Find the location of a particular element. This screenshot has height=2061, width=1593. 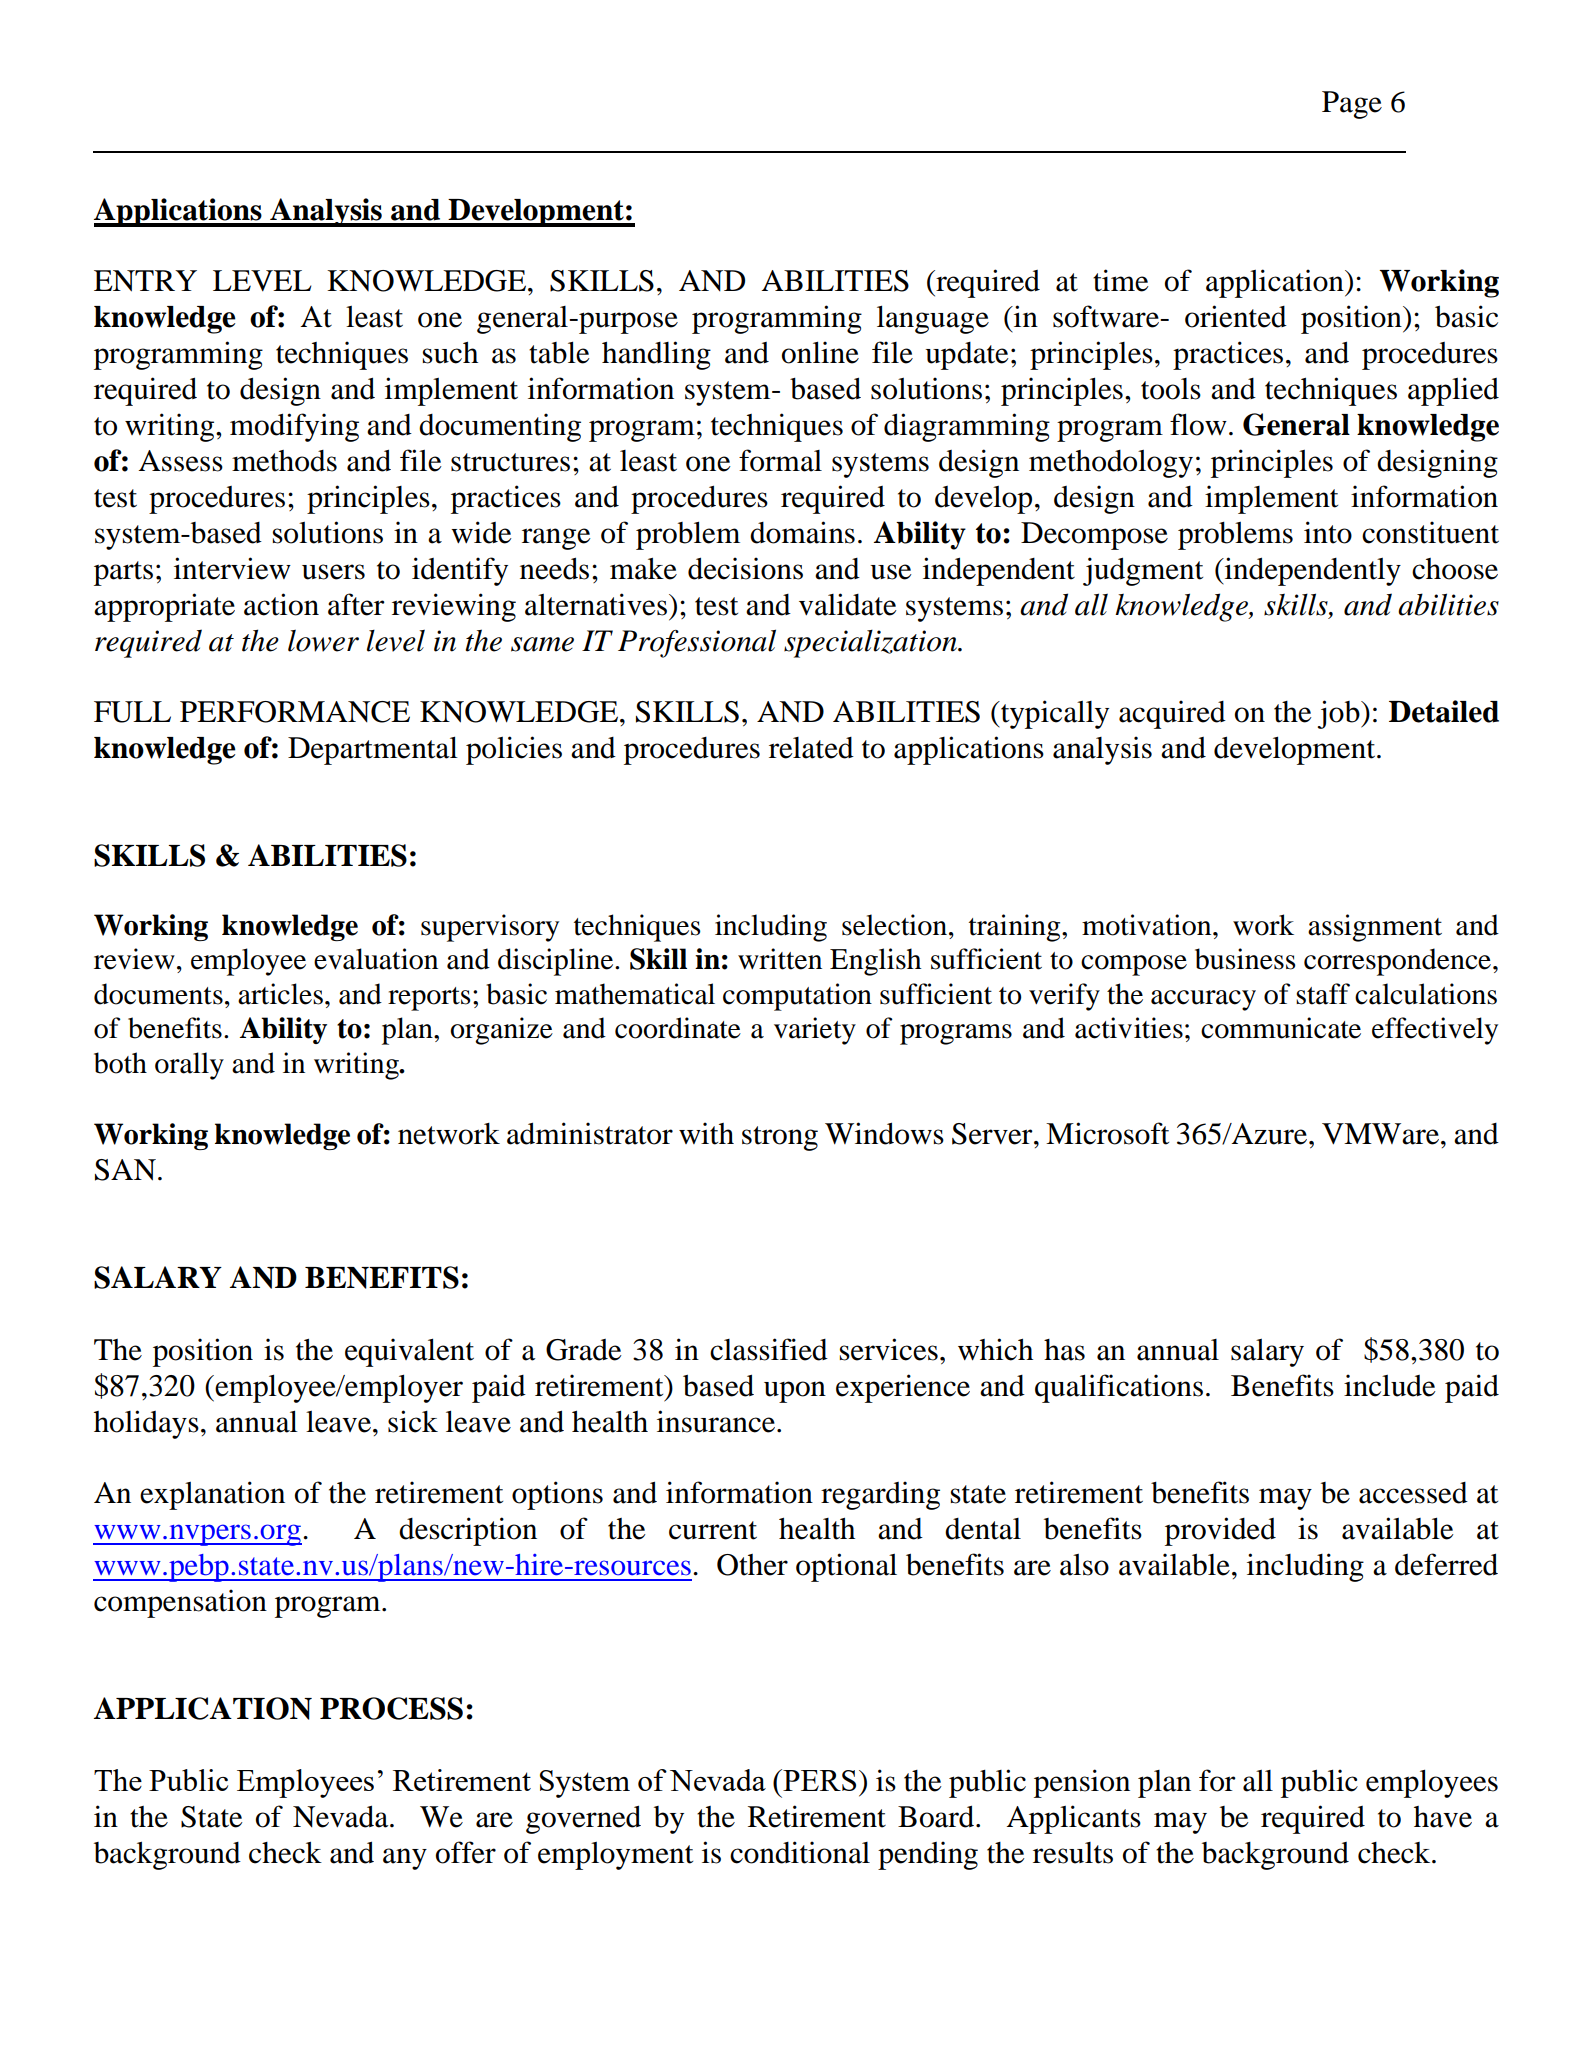

any is located at coordinates (405, 1859).
